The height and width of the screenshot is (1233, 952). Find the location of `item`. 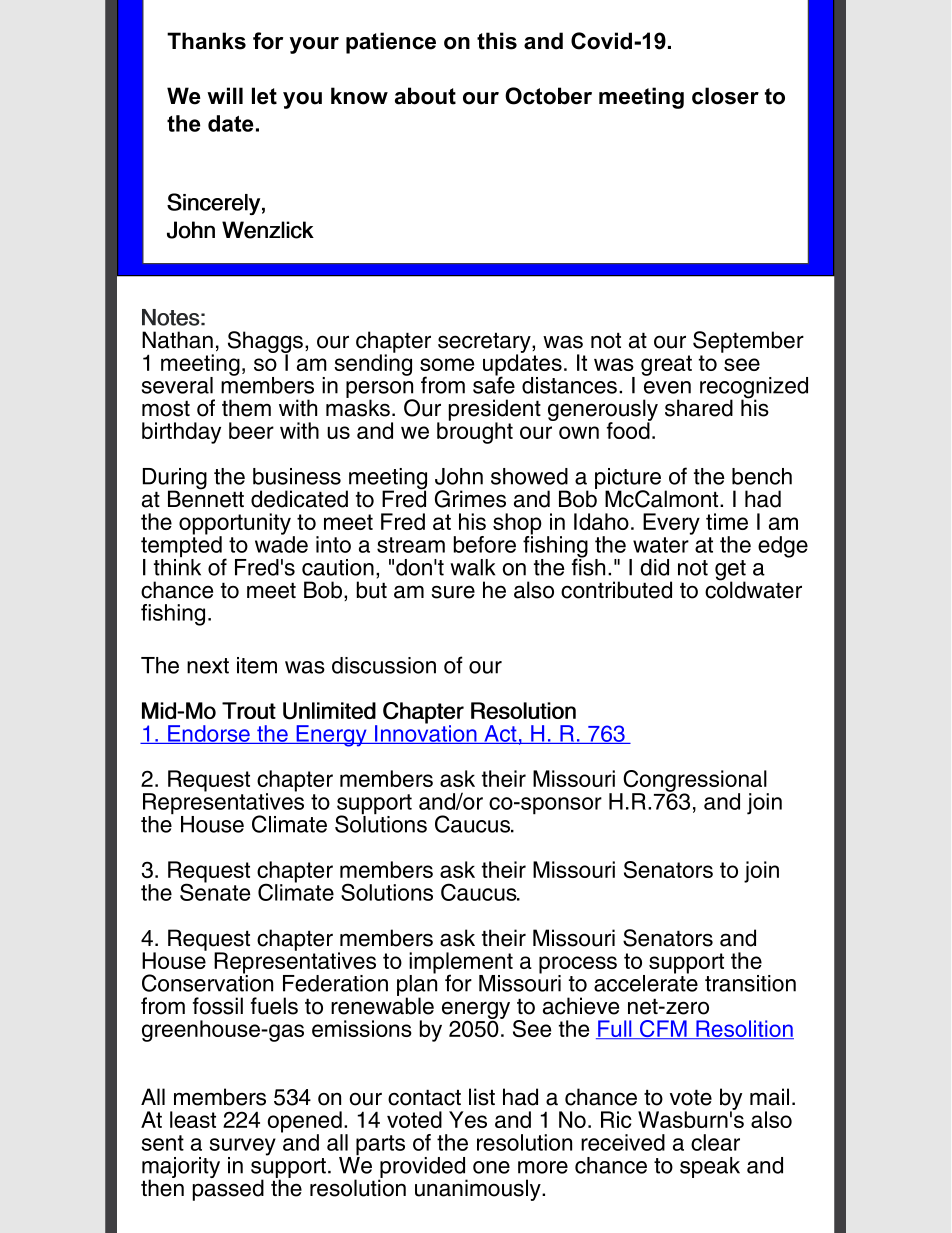

item is located at coordinates (257, 665).
